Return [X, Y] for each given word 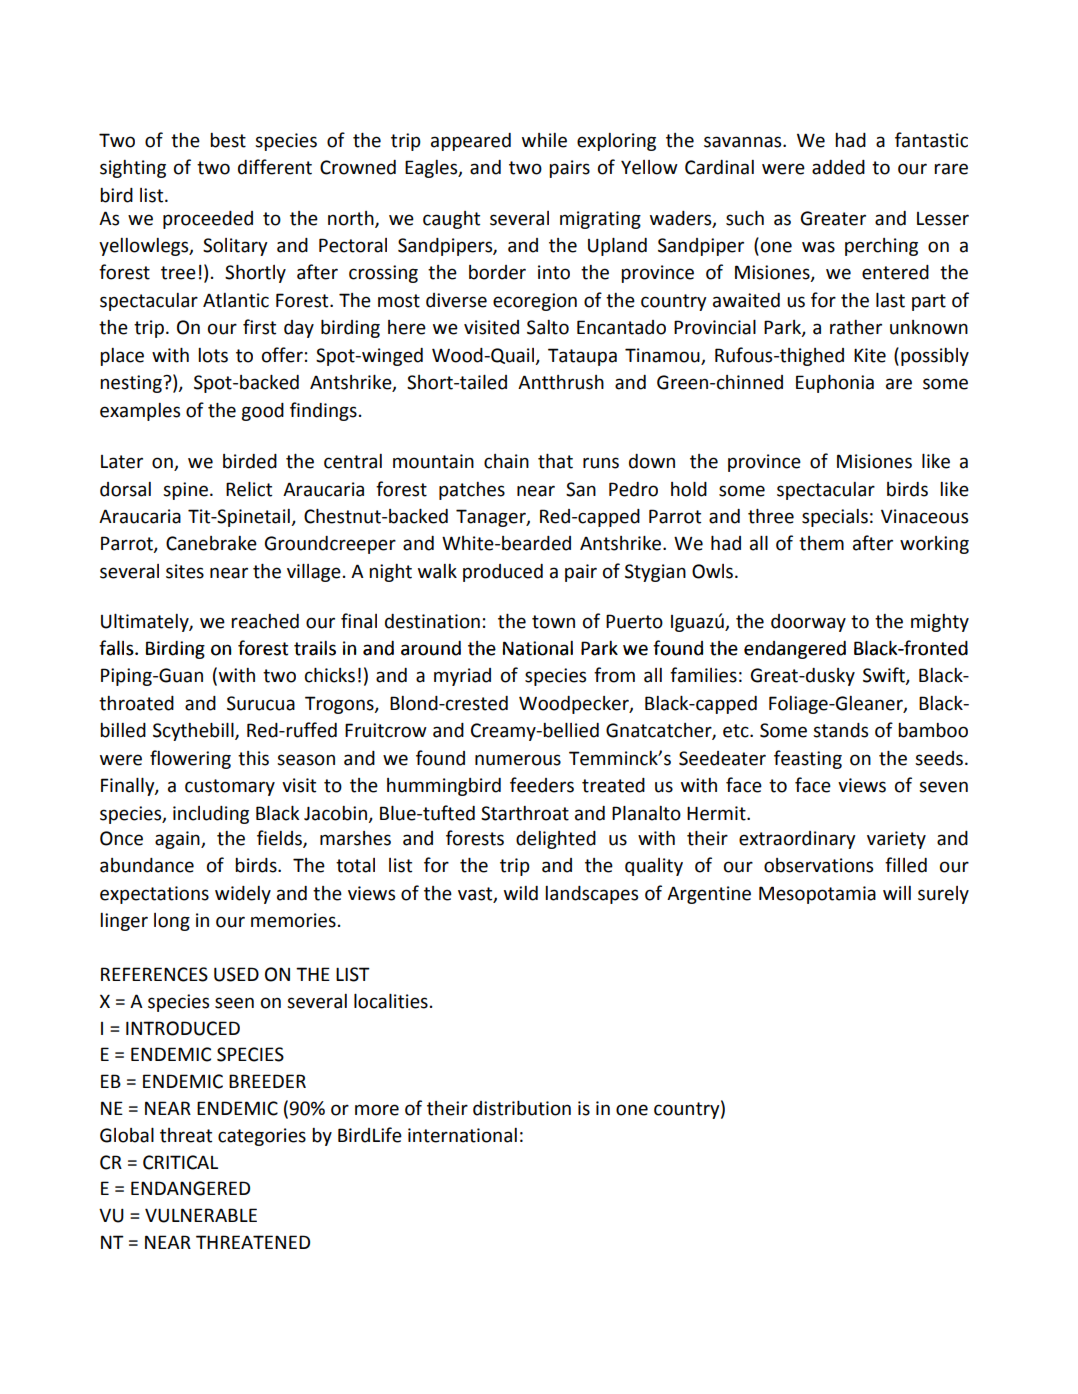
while [544, 140]
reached [265, 621]
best [228, 140]
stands [840, 730]
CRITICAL [180, 1162]
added [838, 167]
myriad [462, 677]
